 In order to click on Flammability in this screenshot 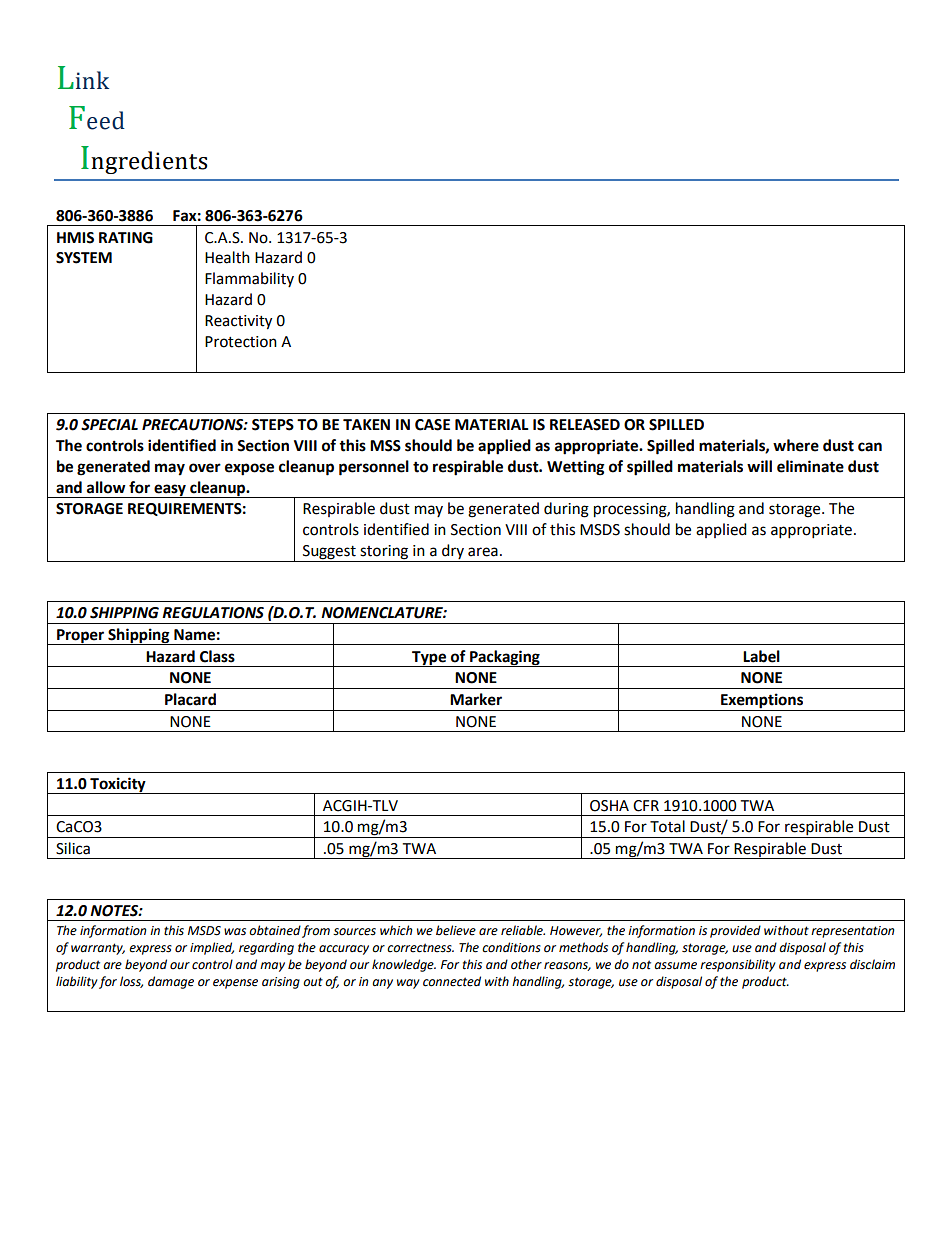, I will do `click(249, 279)`.
